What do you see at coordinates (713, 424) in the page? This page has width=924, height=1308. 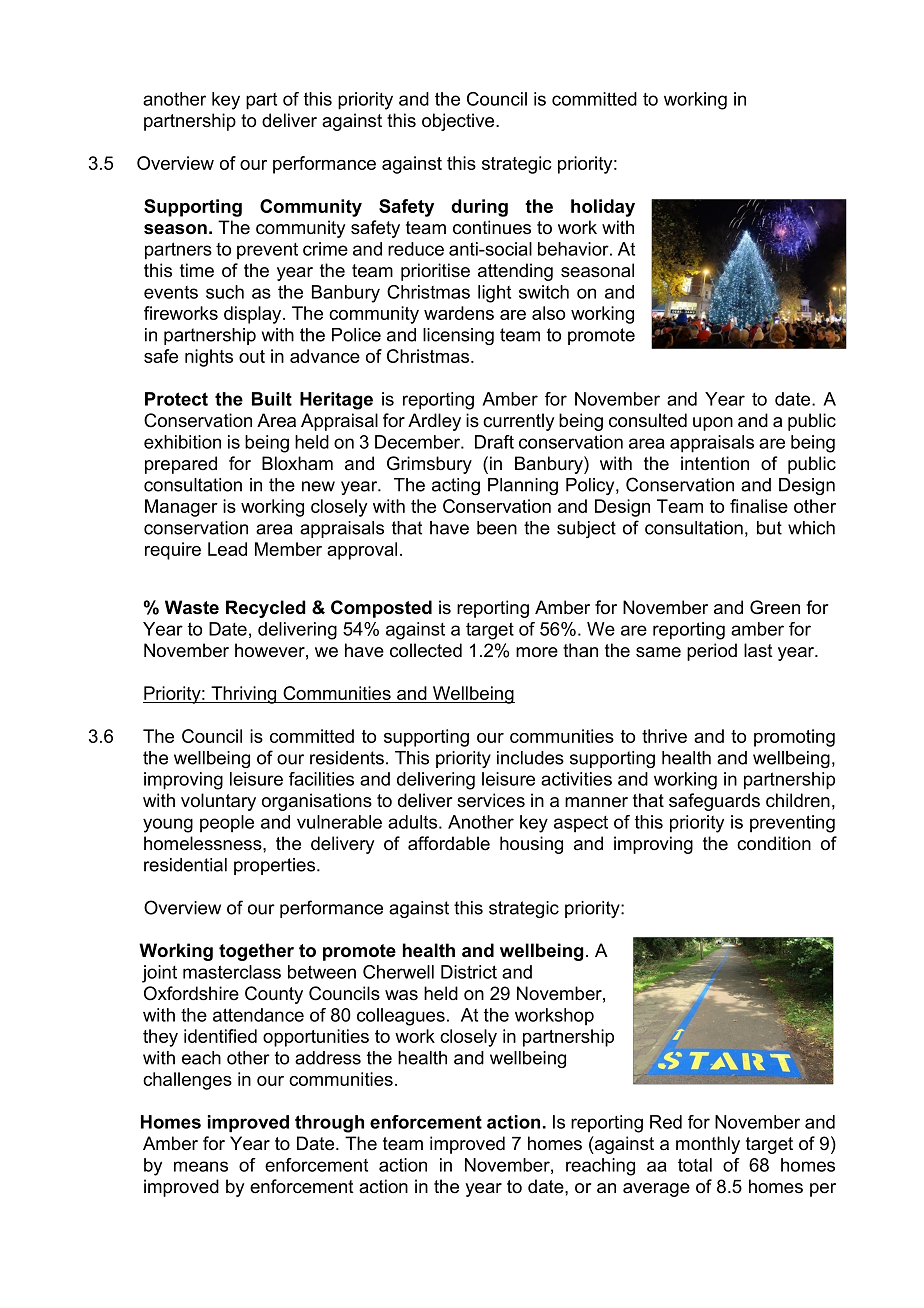 I see `upon` at bounding box center [713, 424].
